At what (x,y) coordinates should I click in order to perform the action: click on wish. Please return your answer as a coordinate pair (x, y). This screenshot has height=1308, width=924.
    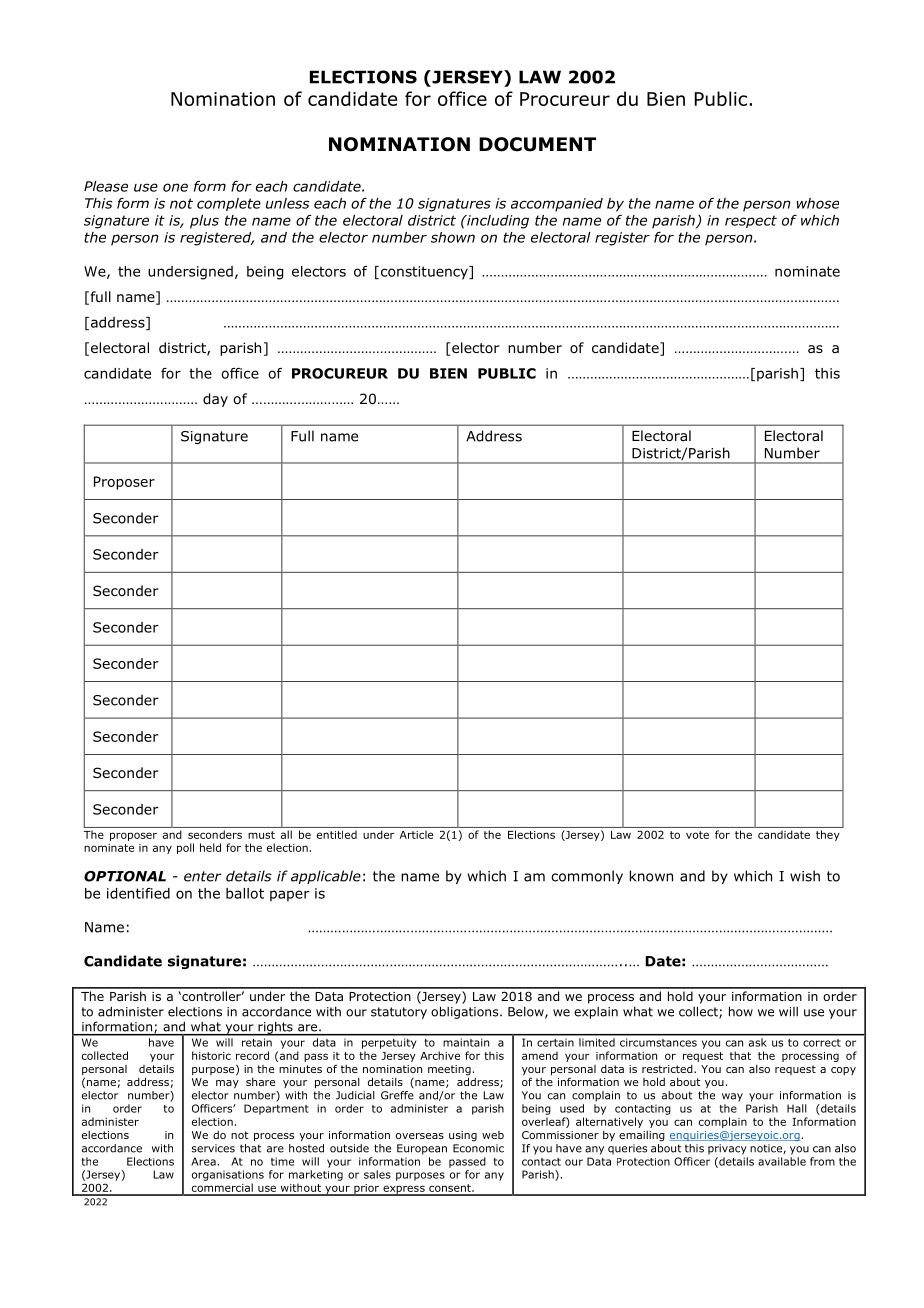
    Looking at the image, I should click on (805, 876).
